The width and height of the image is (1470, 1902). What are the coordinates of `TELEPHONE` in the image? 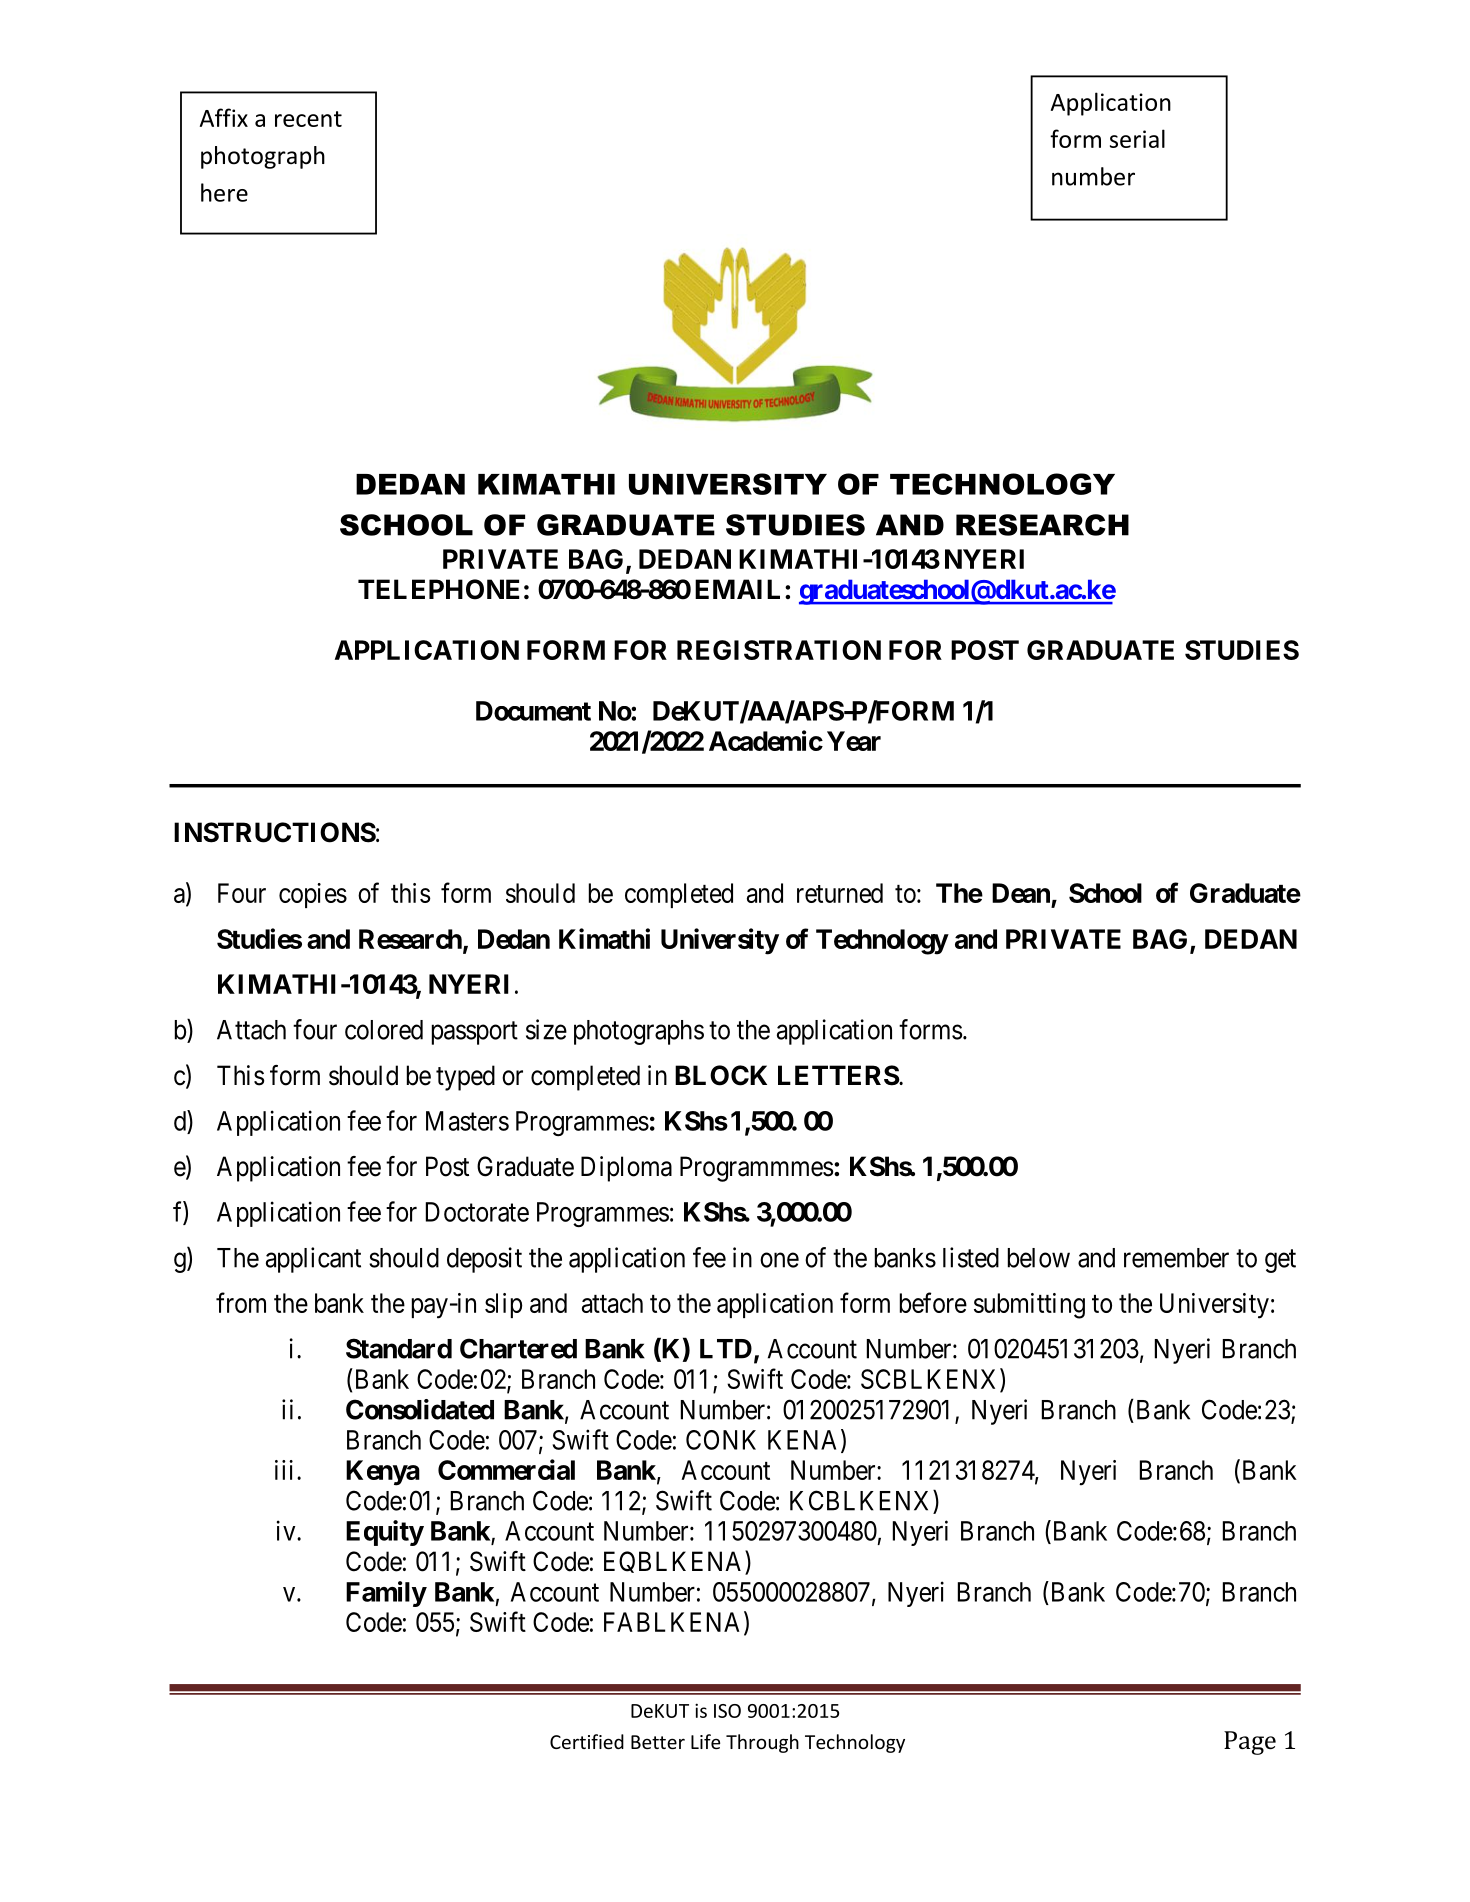 It's located at (438, 589).
